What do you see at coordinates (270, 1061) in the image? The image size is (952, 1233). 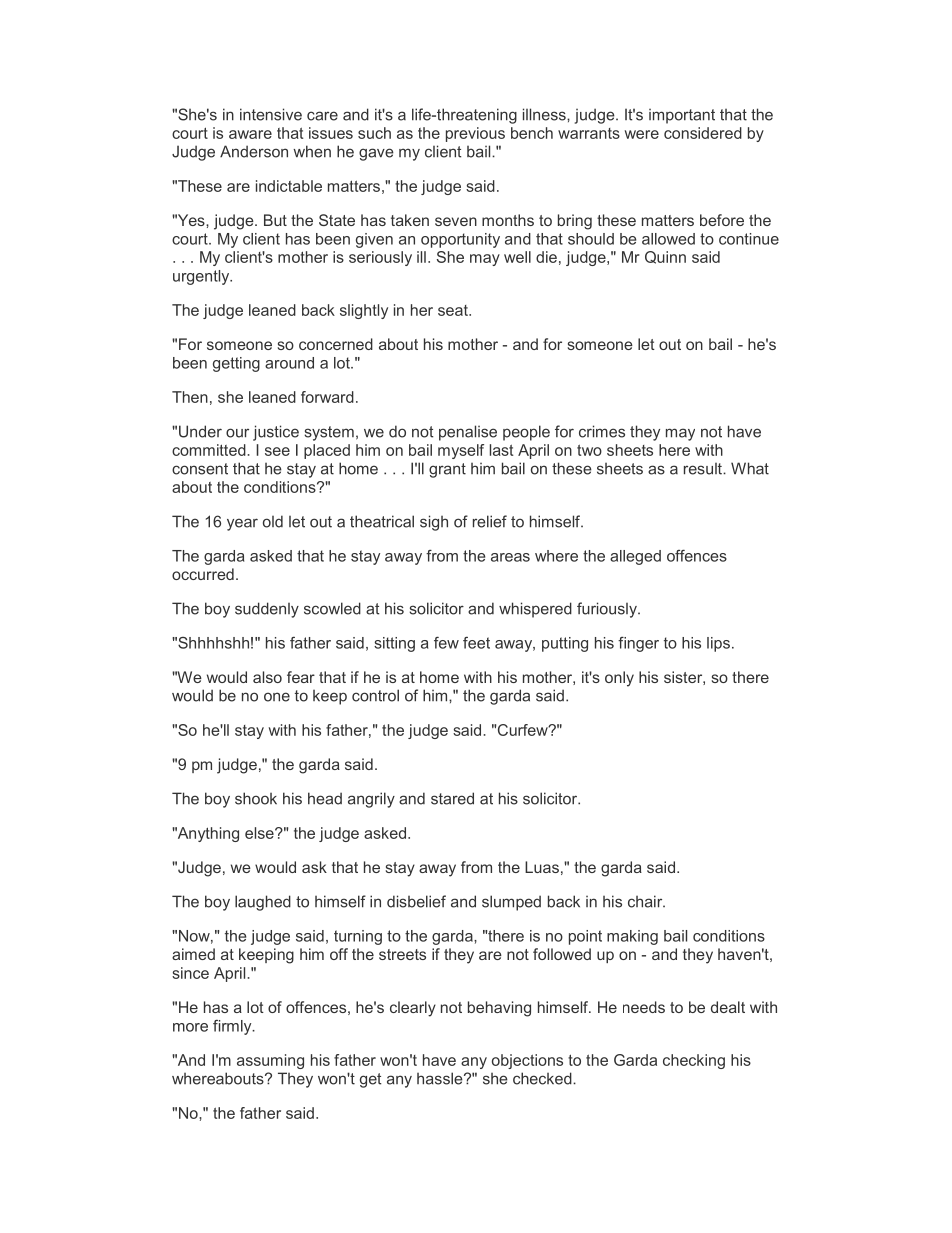 I see `assuming` at bounding box center [270, 1061].
